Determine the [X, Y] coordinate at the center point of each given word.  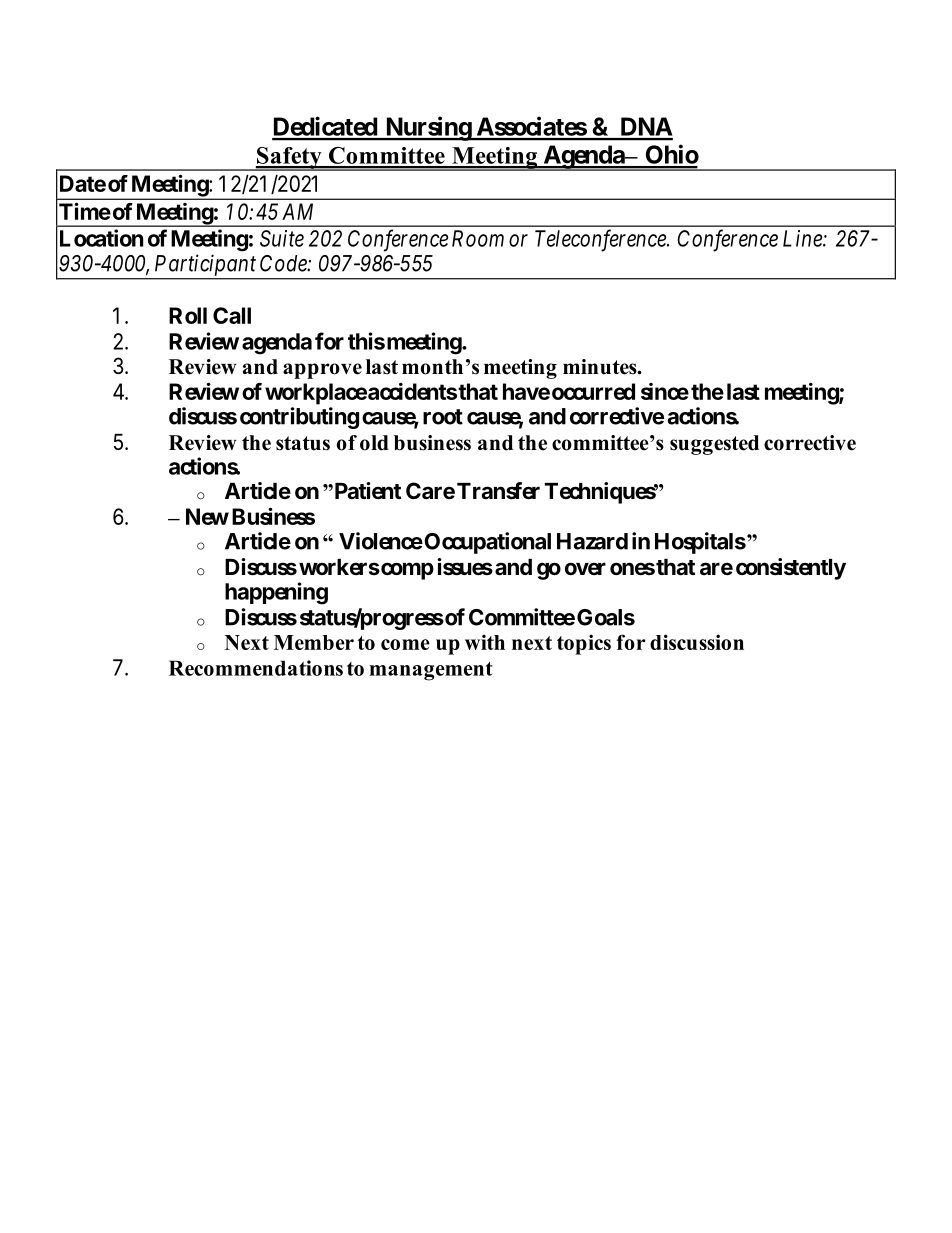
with [485, 642]
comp [406, 571]
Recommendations [256, 668]
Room [478, 238]
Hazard [592, 541]
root [443, 417]
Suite [282, 238]
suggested [714, 445]
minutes [601, 367]
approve [322, 371]
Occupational [486, 543]
